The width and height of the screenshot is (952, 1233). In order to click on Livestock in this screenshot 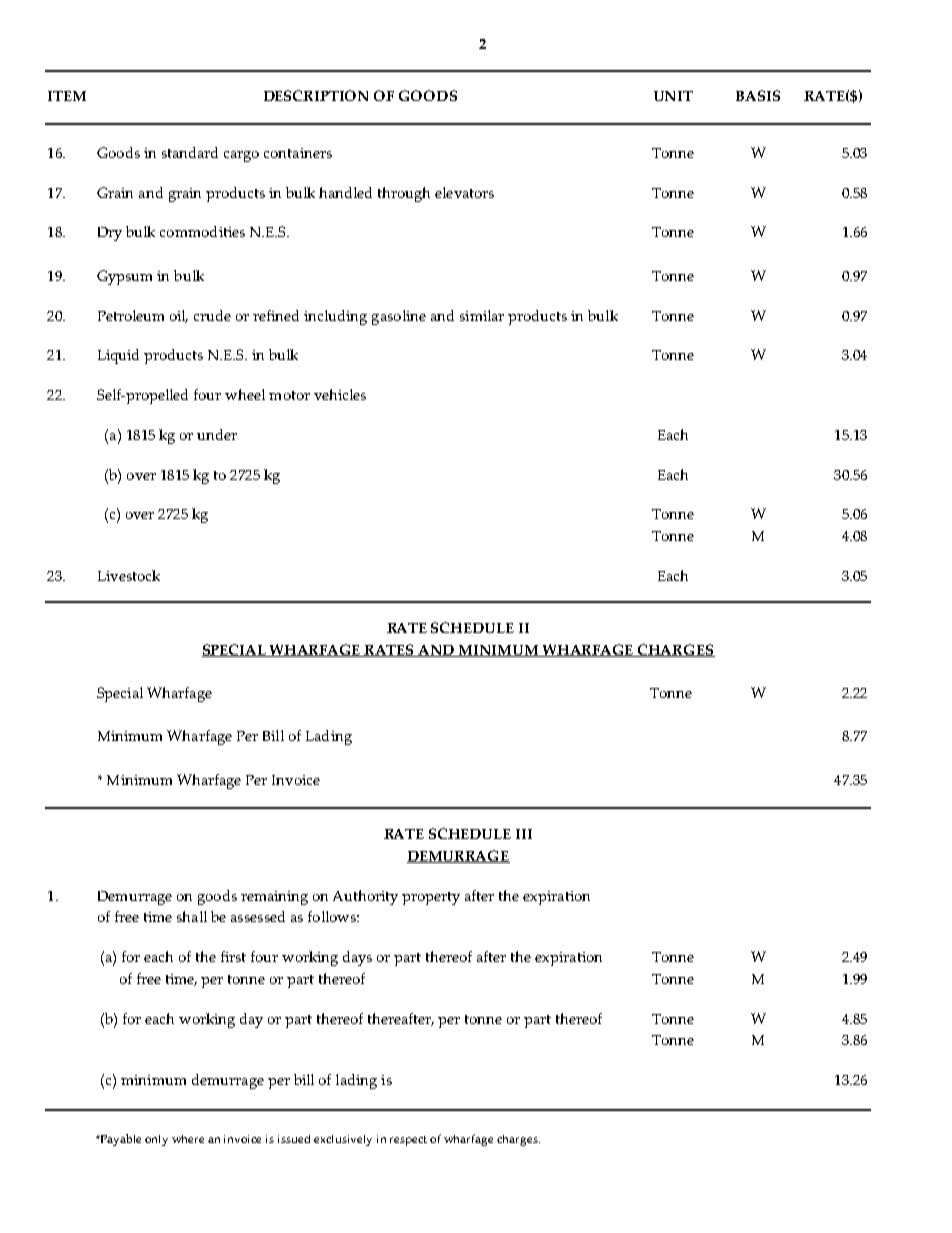, I will do `click(129, 575)`.
